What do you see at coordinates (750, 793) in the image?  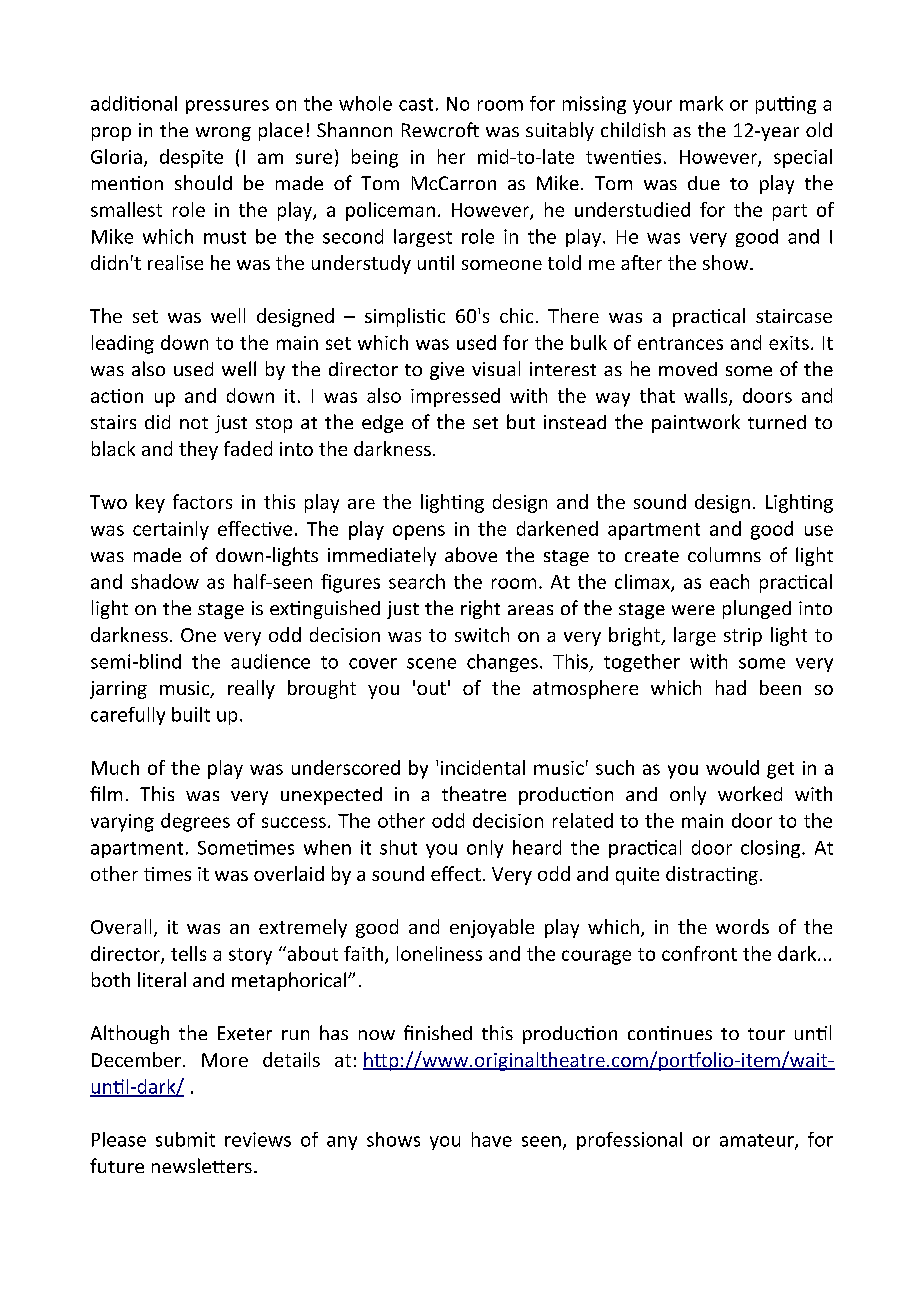 I see `worked` at bounding box center [750, 793].
